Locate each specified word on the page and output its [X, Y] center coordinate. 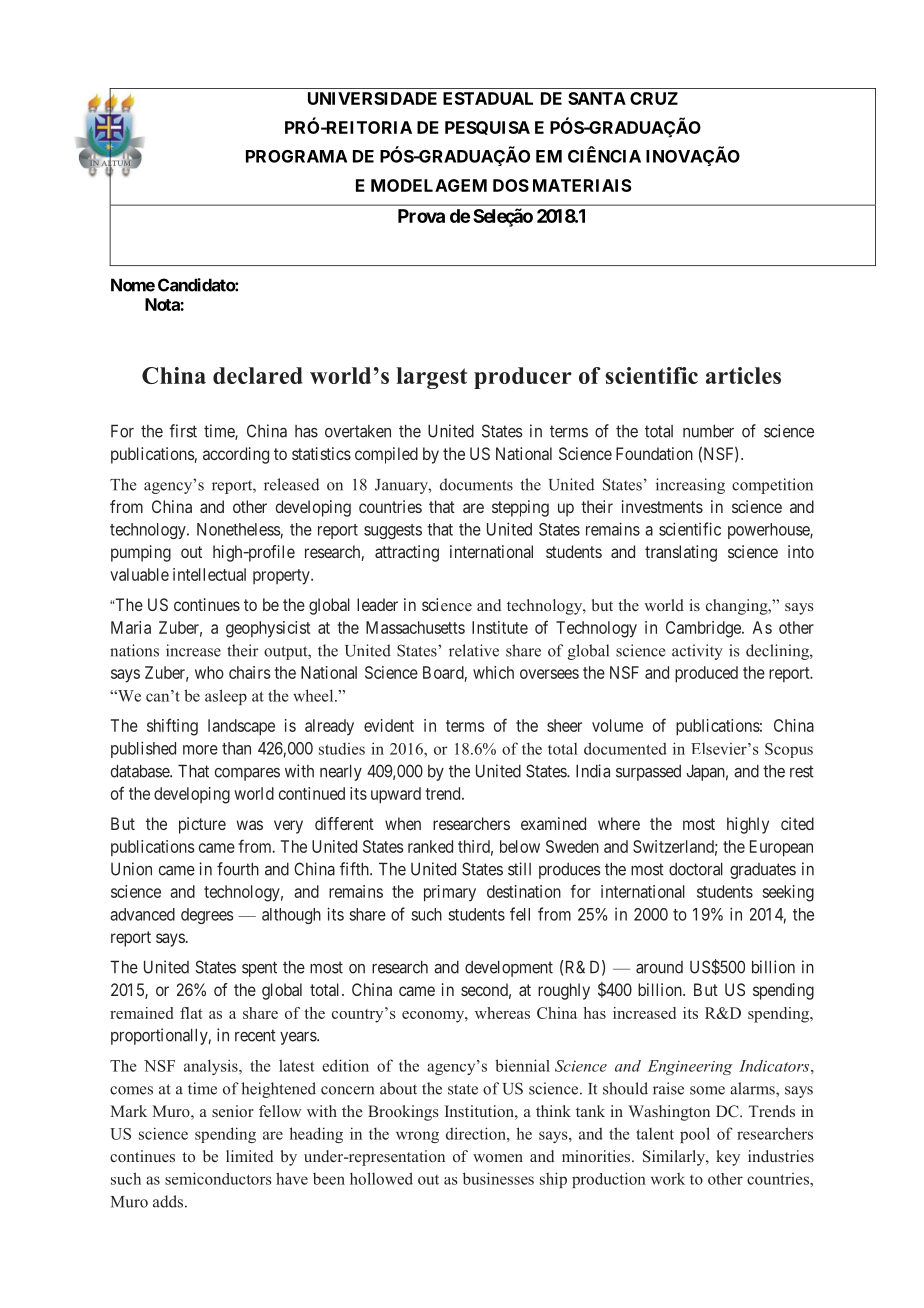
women [498, 1158]
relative [474, 650]
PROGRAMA [296, 156]
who [209, 672]
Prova [421, 216]
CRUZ [654, 98]
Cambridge [704, 629]
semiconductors [218, 1178]
